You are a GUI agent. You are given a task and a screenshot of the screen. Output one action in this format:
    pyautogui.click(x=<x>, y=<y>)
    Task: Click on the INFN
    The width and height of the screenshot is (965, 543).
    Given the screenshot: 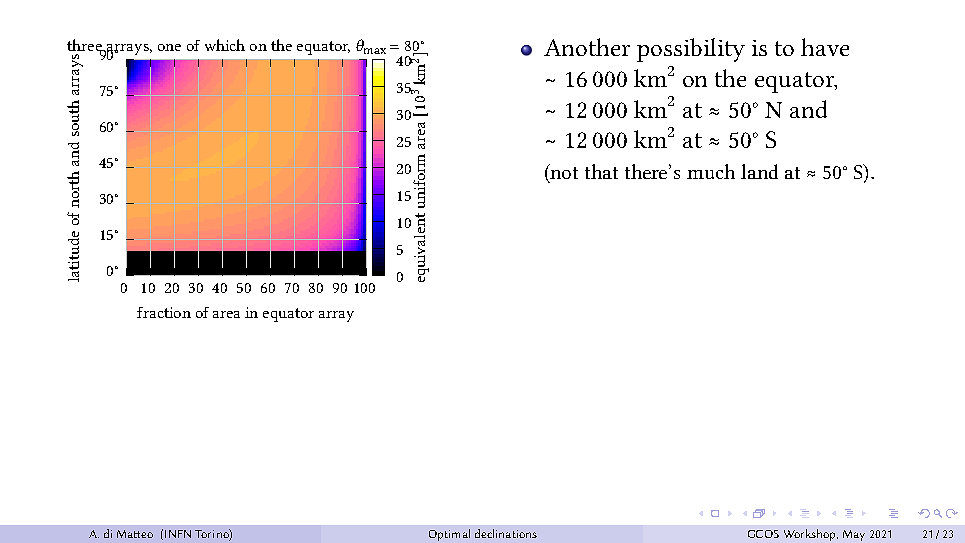 What is the action you would take?
    pyautogui.click(x=178, y=534)
